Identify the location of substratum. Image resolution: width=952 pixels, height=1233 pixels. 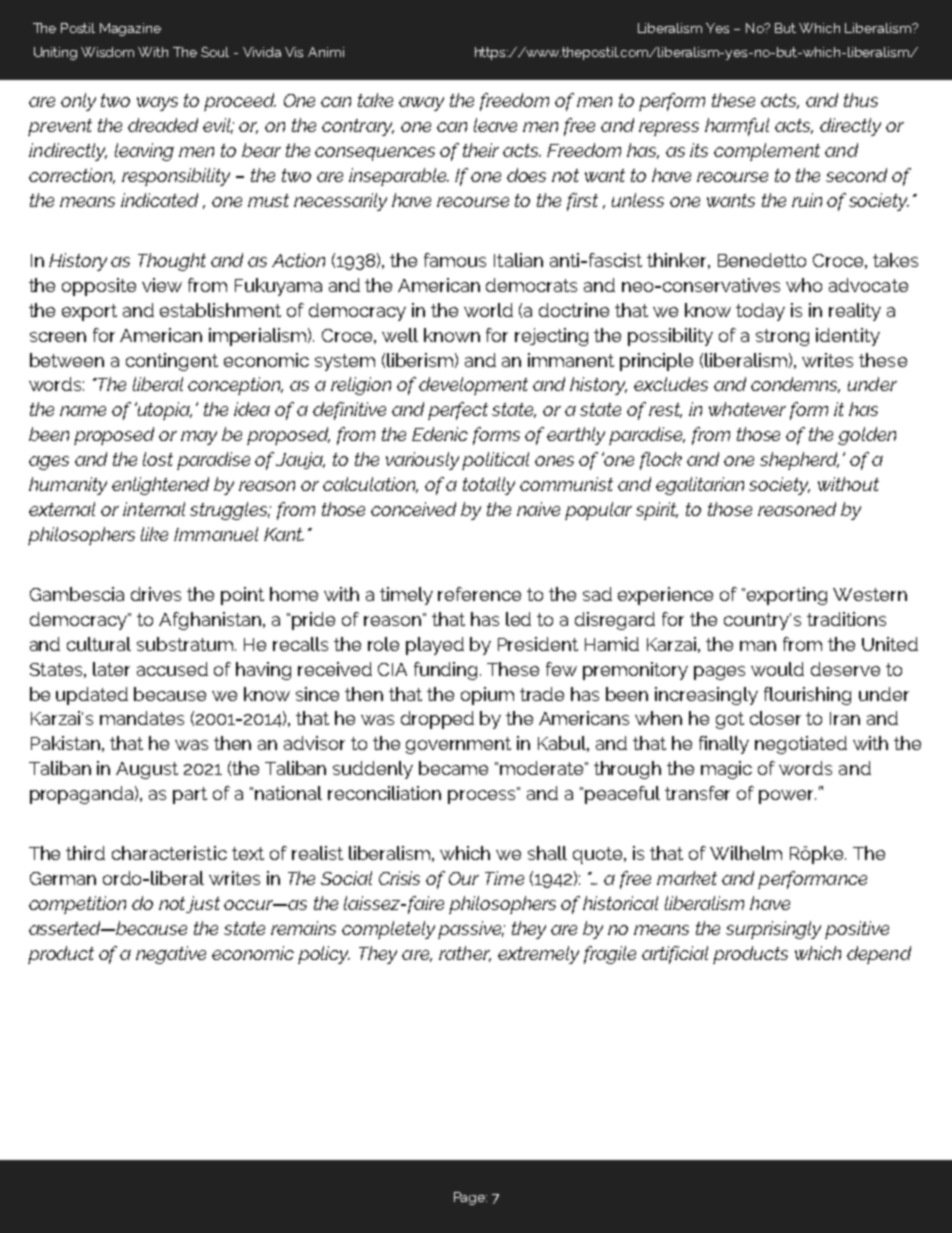
(186, 644).
